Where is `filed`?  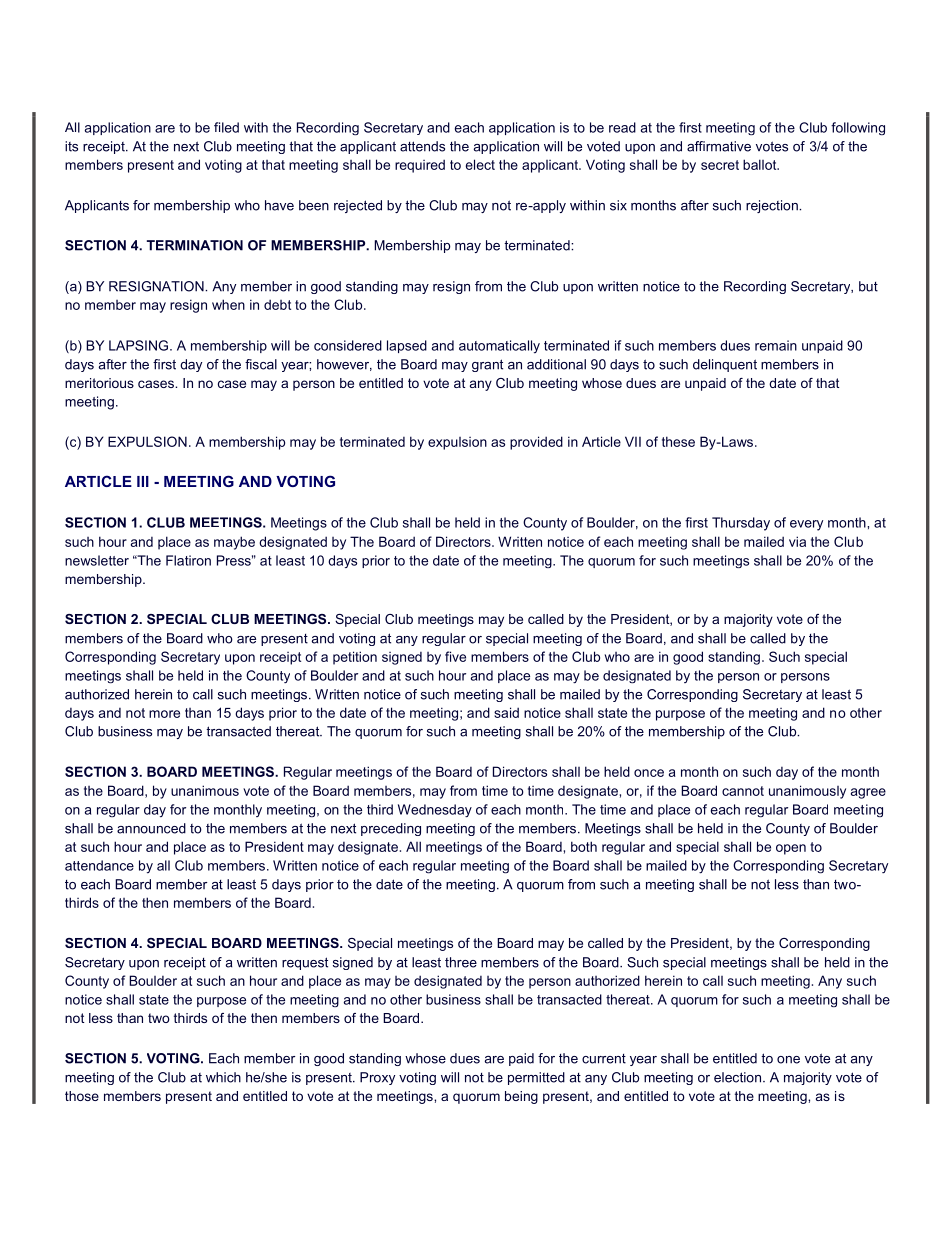 filed is located at coordinates (226, 127).
